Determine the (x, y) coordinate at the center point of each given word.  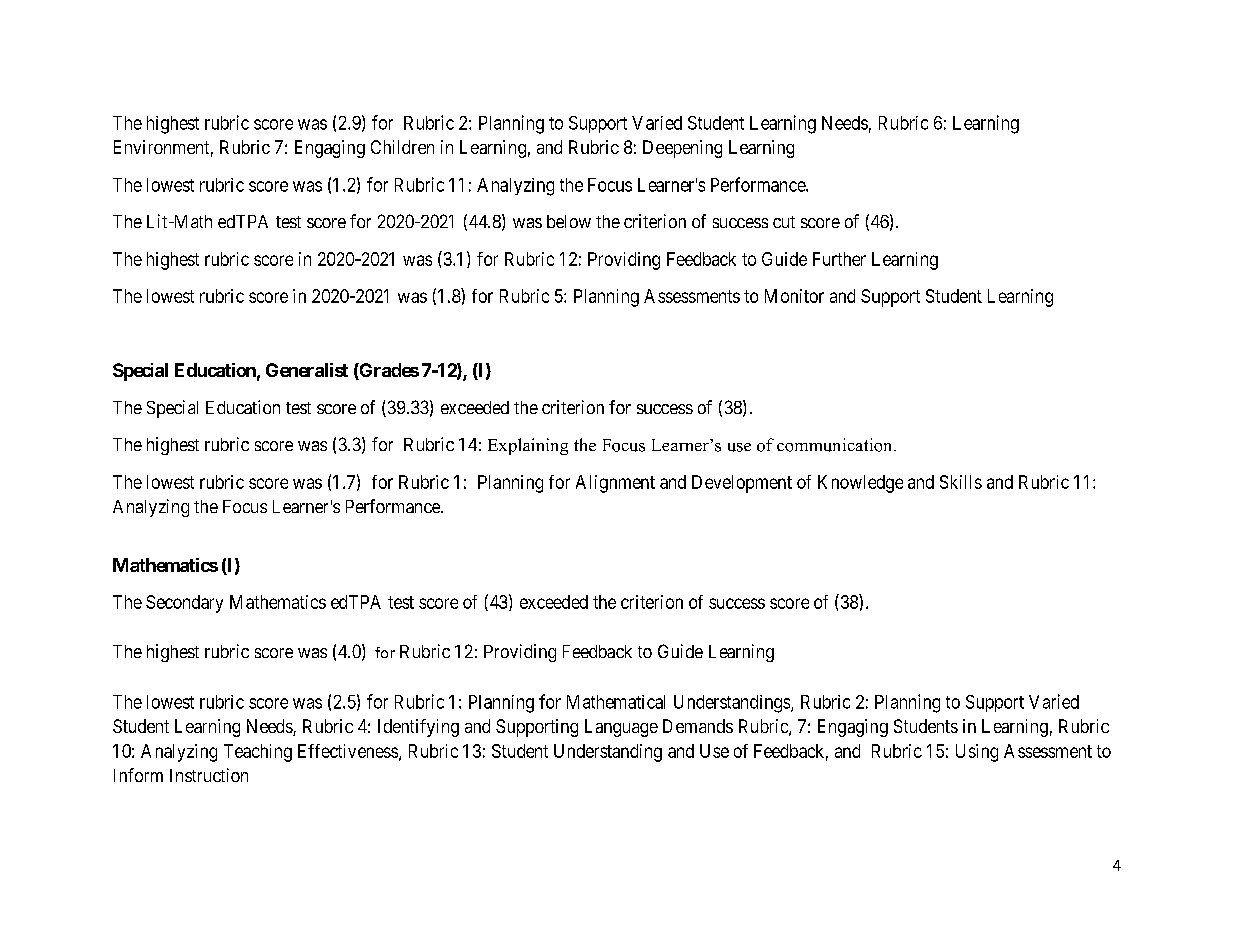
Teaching (258, 753)
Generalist (307, 370)
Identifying (418, 728)
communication (836, 445)
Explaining (528, 446)
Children (402, 147)
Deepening (682, 149)
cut (784, 222)
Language (621, 728)
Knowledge (860, 484)
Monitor (794, 296)
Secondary (184, 604)
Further (839, 259)
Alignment (615, 484)
